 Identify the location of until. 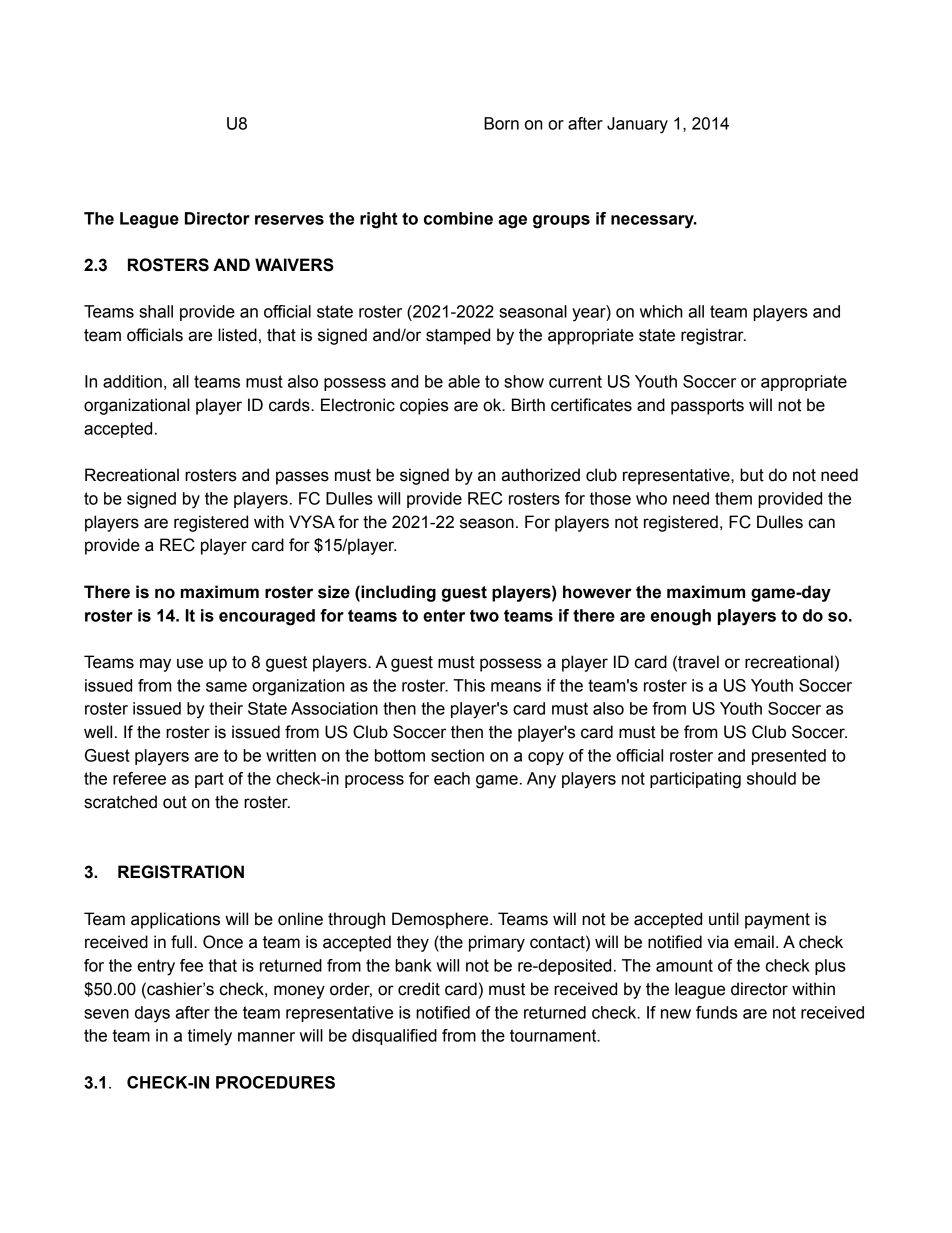
(724, 919).
